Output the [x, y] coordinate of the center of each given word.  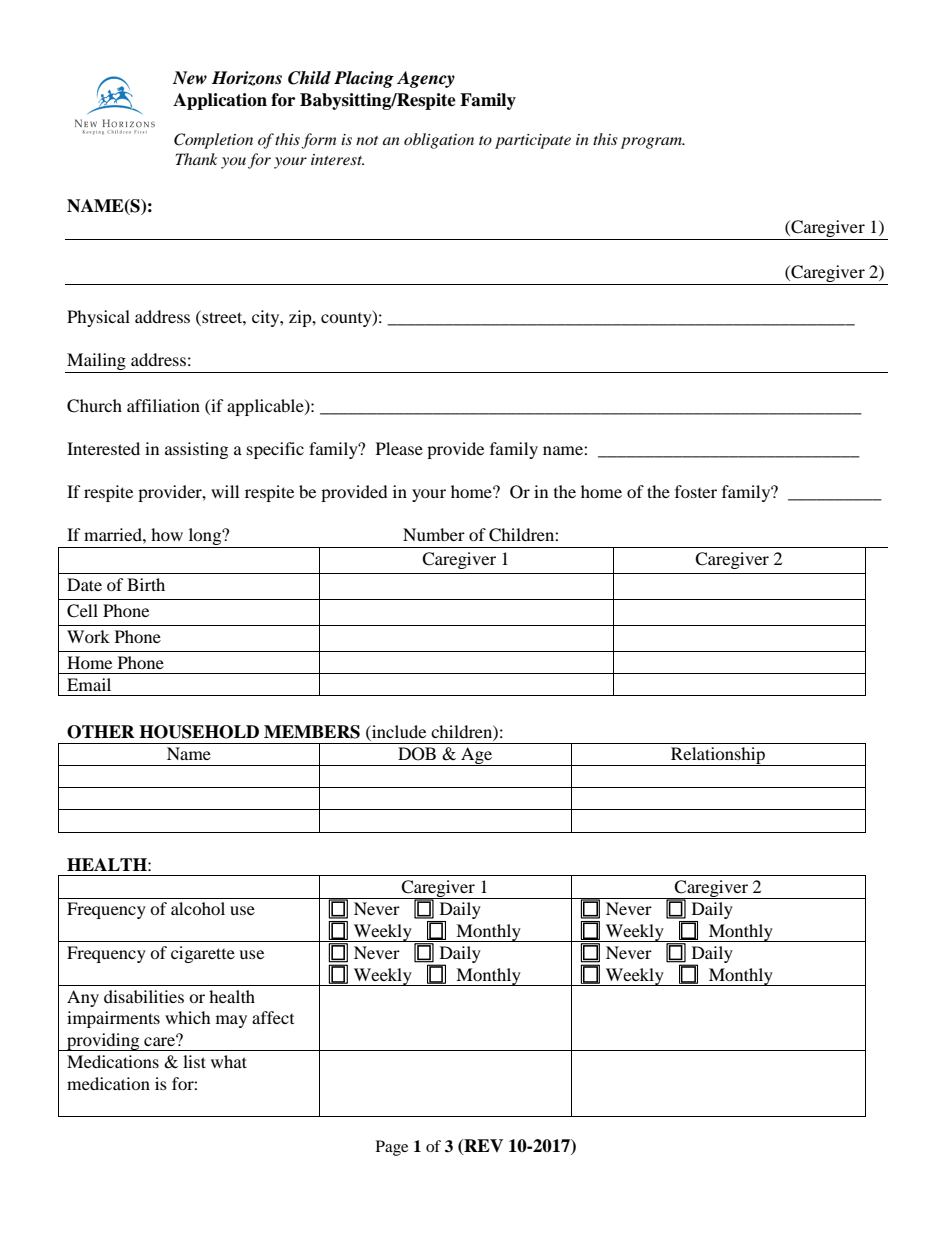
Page [392, 1148]
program [652, 143]
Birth [146, 584]
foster [696, 491]
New [190, 78]
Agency [426, 79]
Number [434, 534]
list [194, 1061]
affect [273, 1017]
